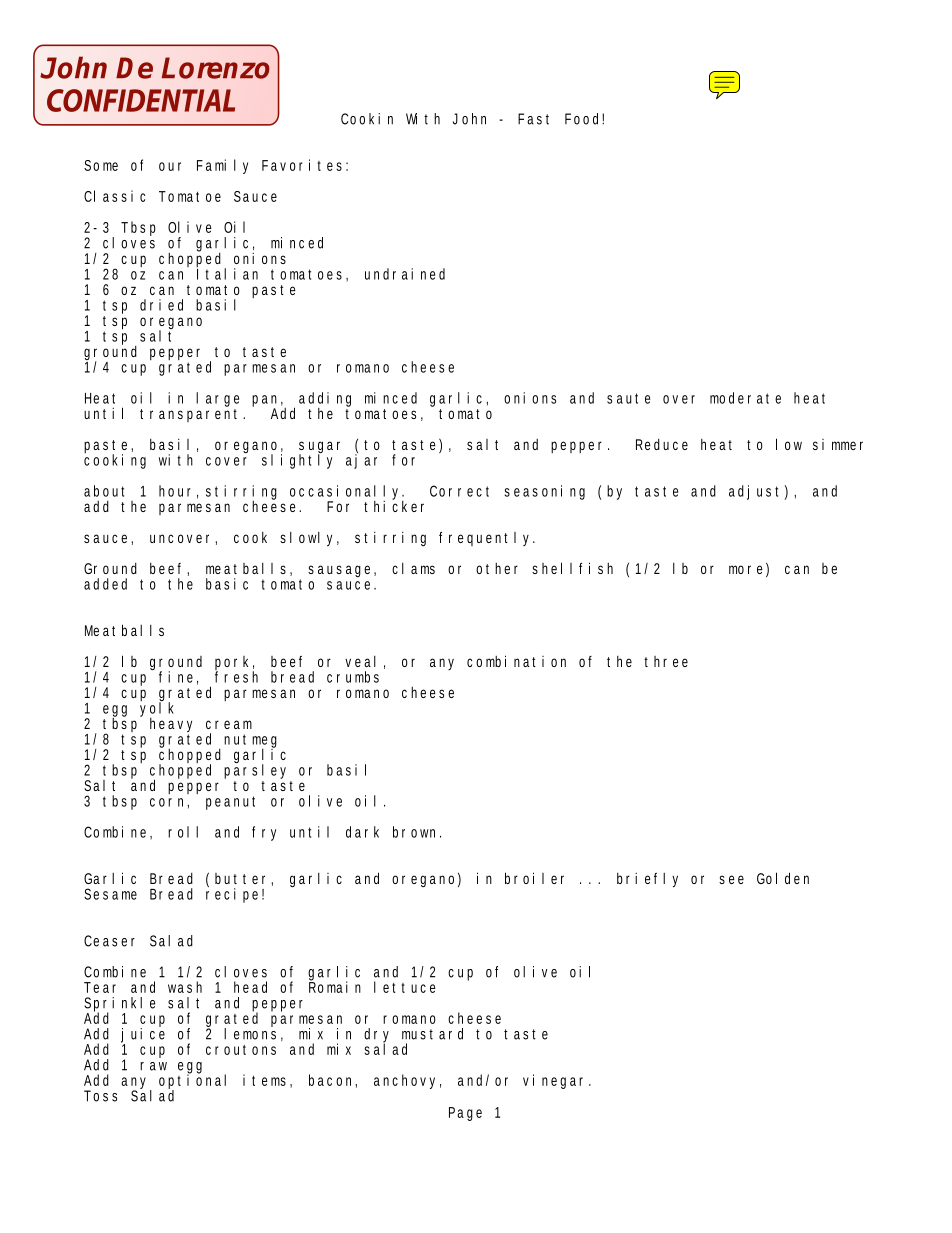 This page has width=952, height=1233. Describe the element at coordinates (783, 878) in the page. I see `Golden` at that location.
